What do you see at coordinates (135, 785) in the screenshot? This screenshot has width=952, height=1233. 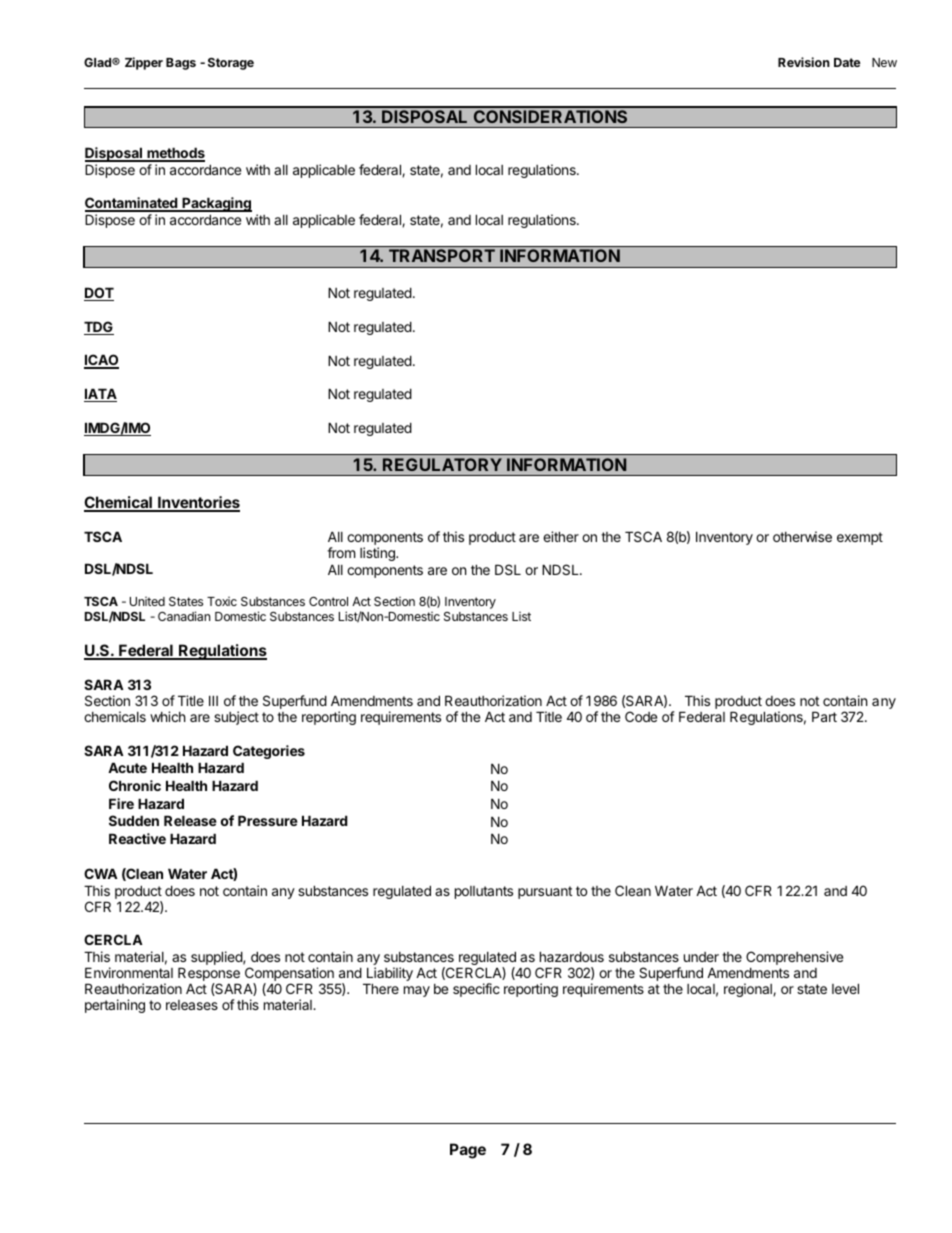 I see `Chronic` at bounding box center [135, 785].
